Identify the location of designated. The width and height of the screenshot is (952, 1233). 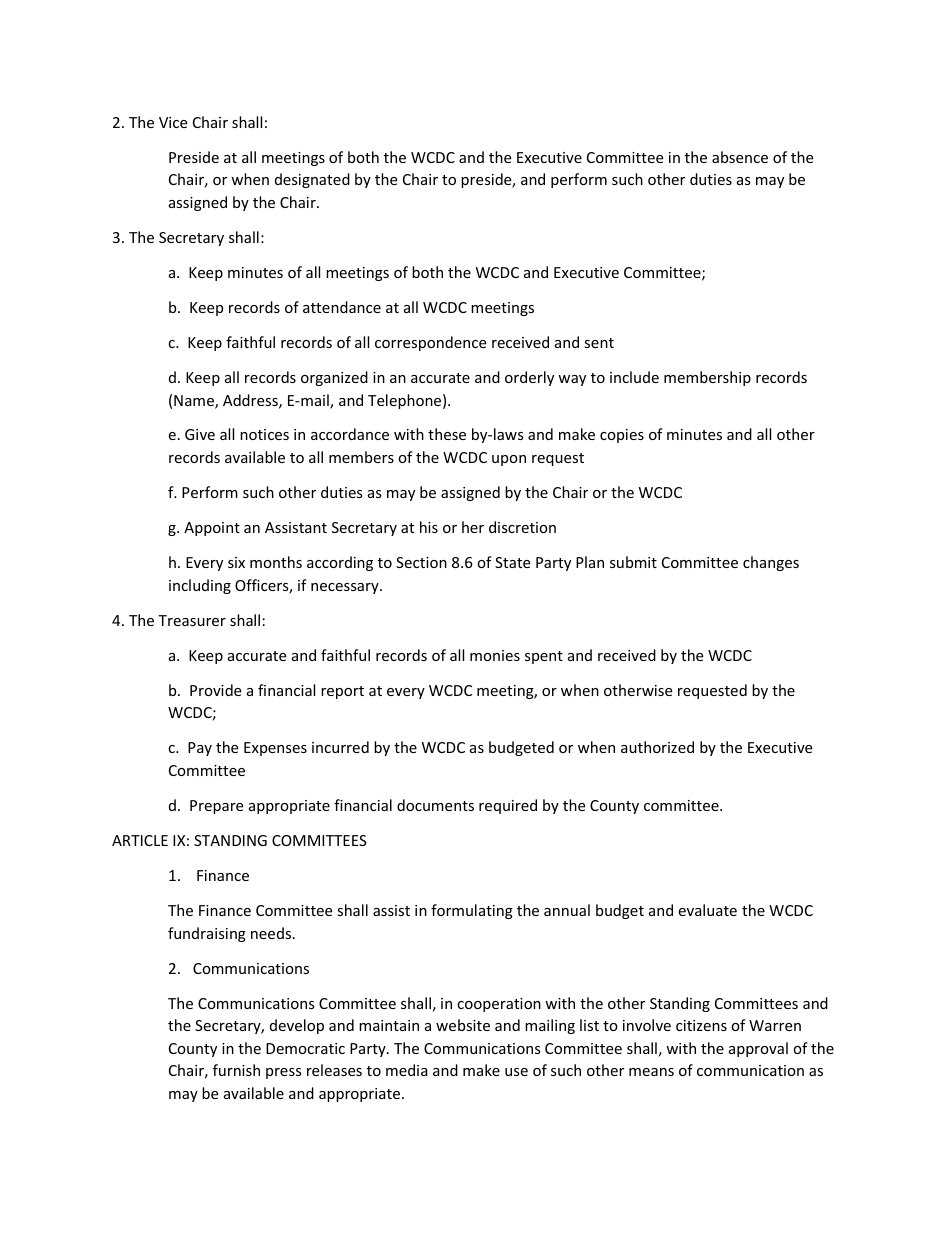
(312, 180).
